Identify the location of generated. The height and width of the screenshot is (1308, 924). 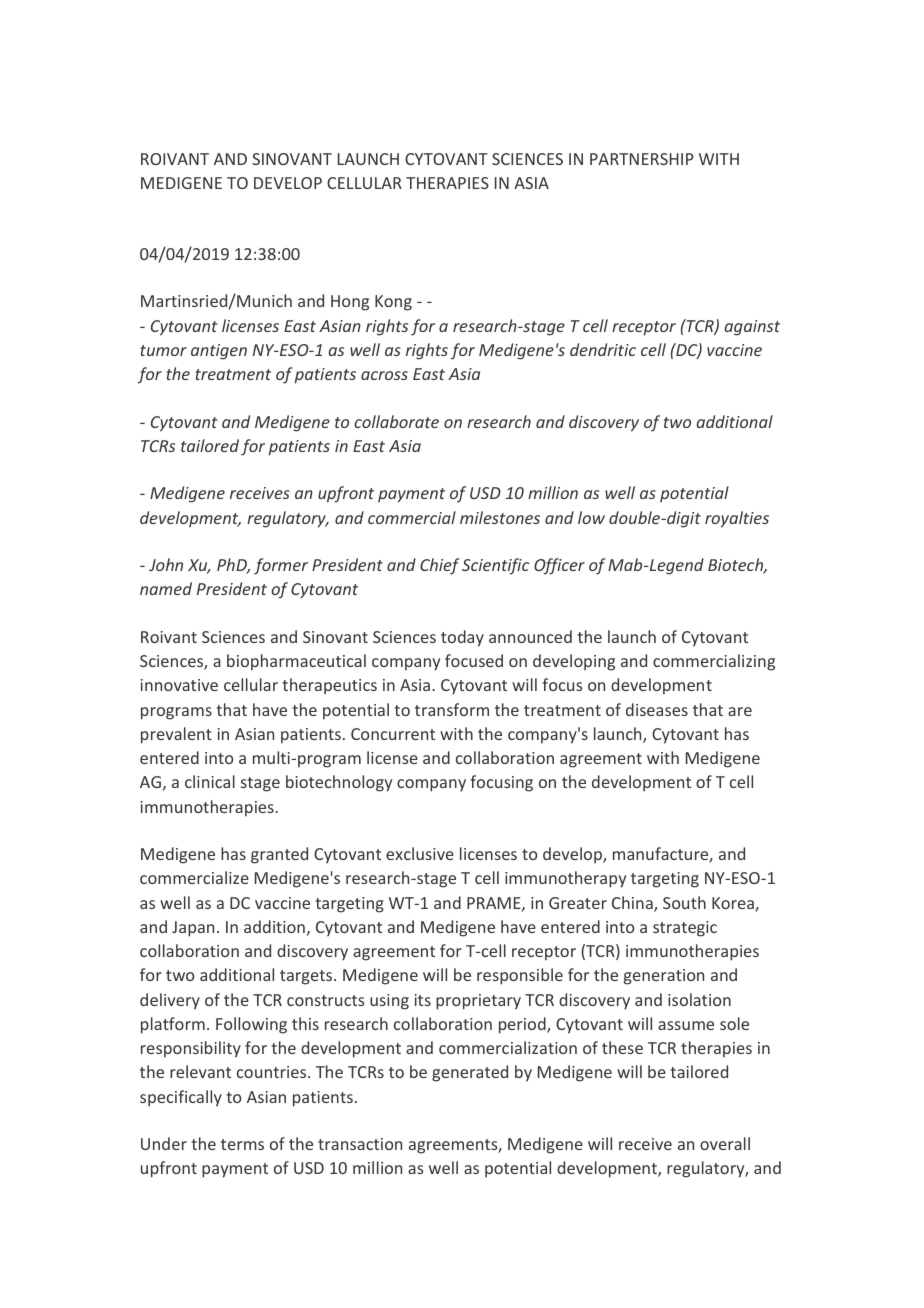
(470, 1073).
